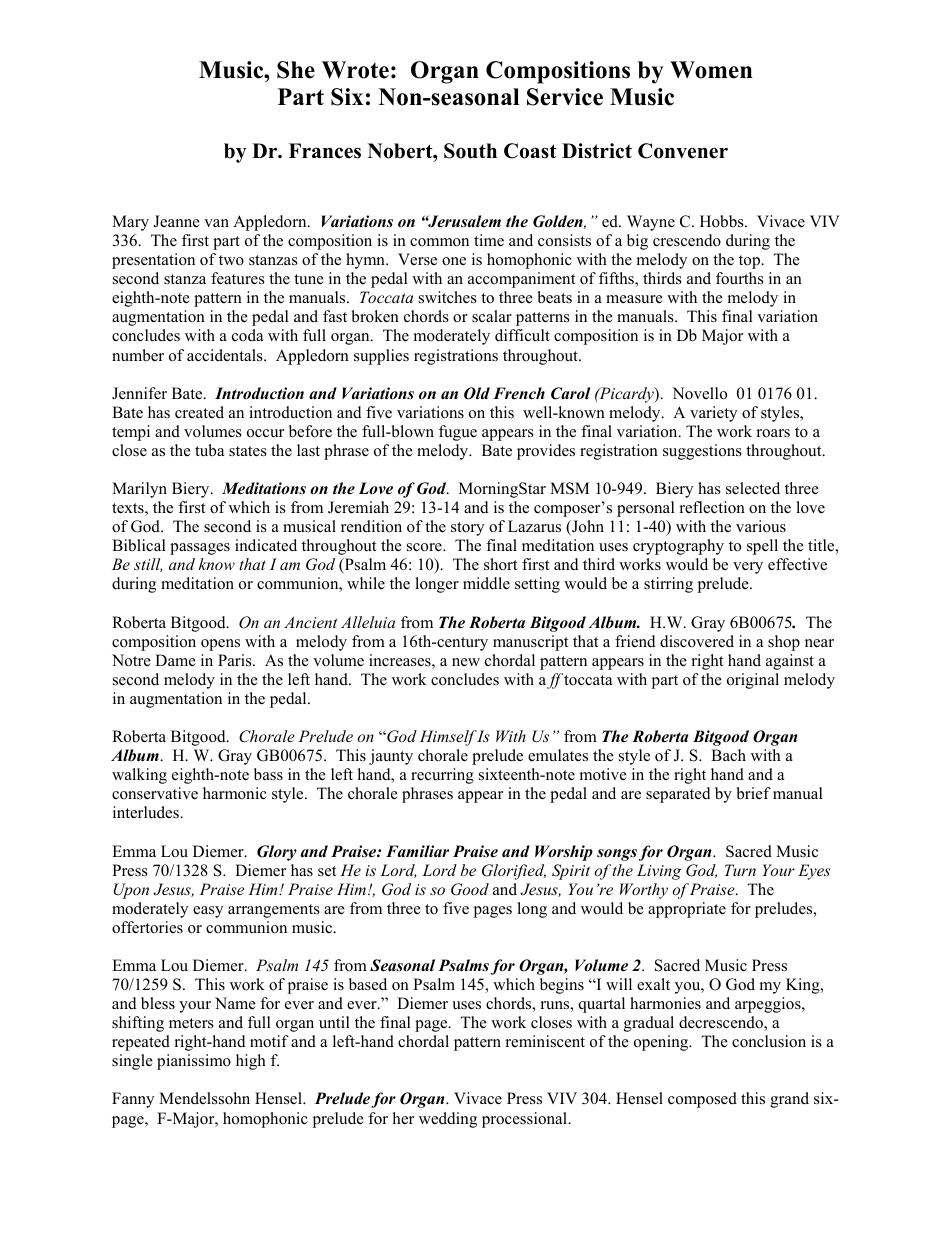 Image resolution: width=952 pixels, height=1233 pixels. I want to click on Women, so click(711, 70).
